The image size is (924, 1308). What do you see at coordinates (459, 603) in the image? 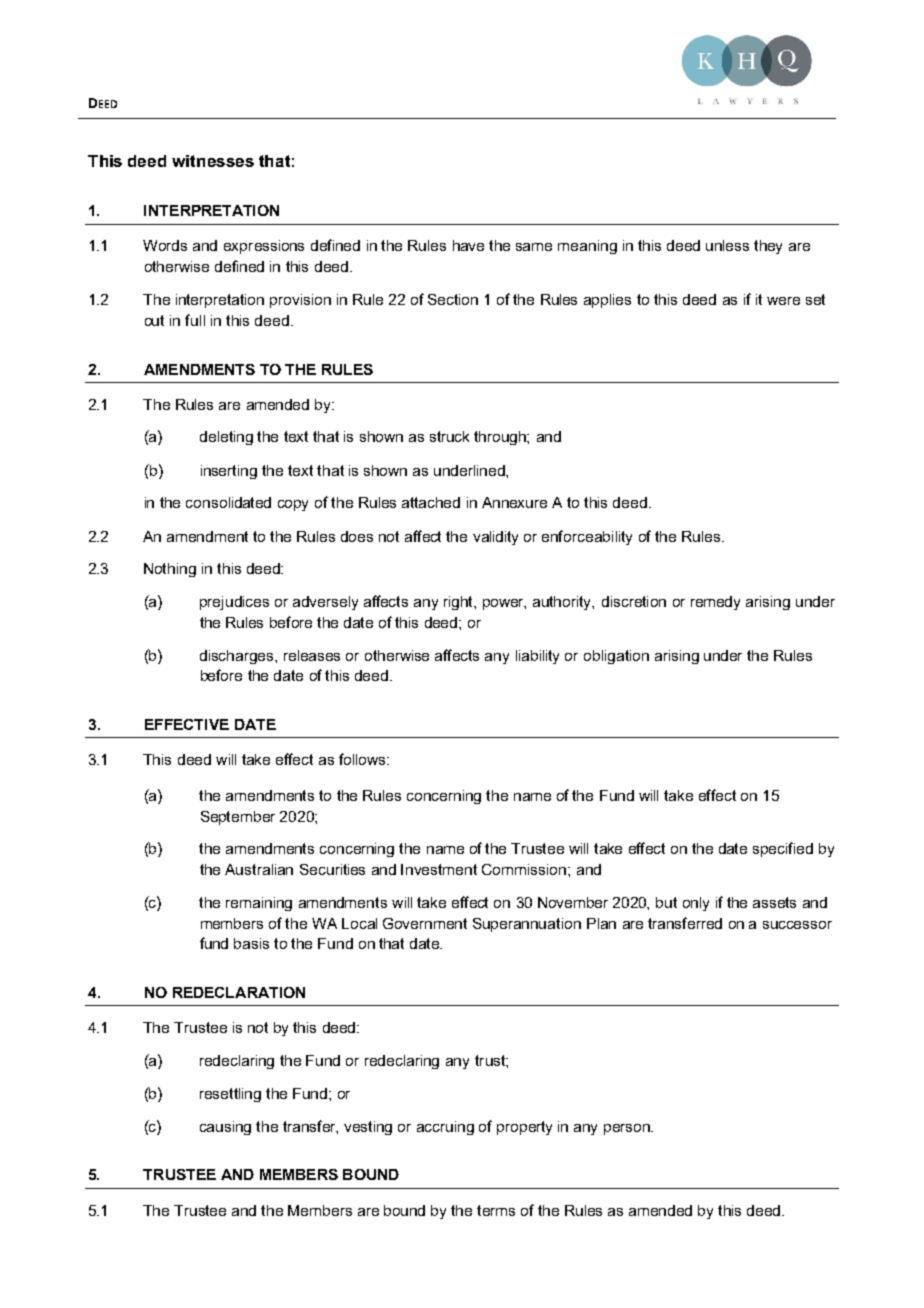
I see `right` at bounding box center [459, 603].
